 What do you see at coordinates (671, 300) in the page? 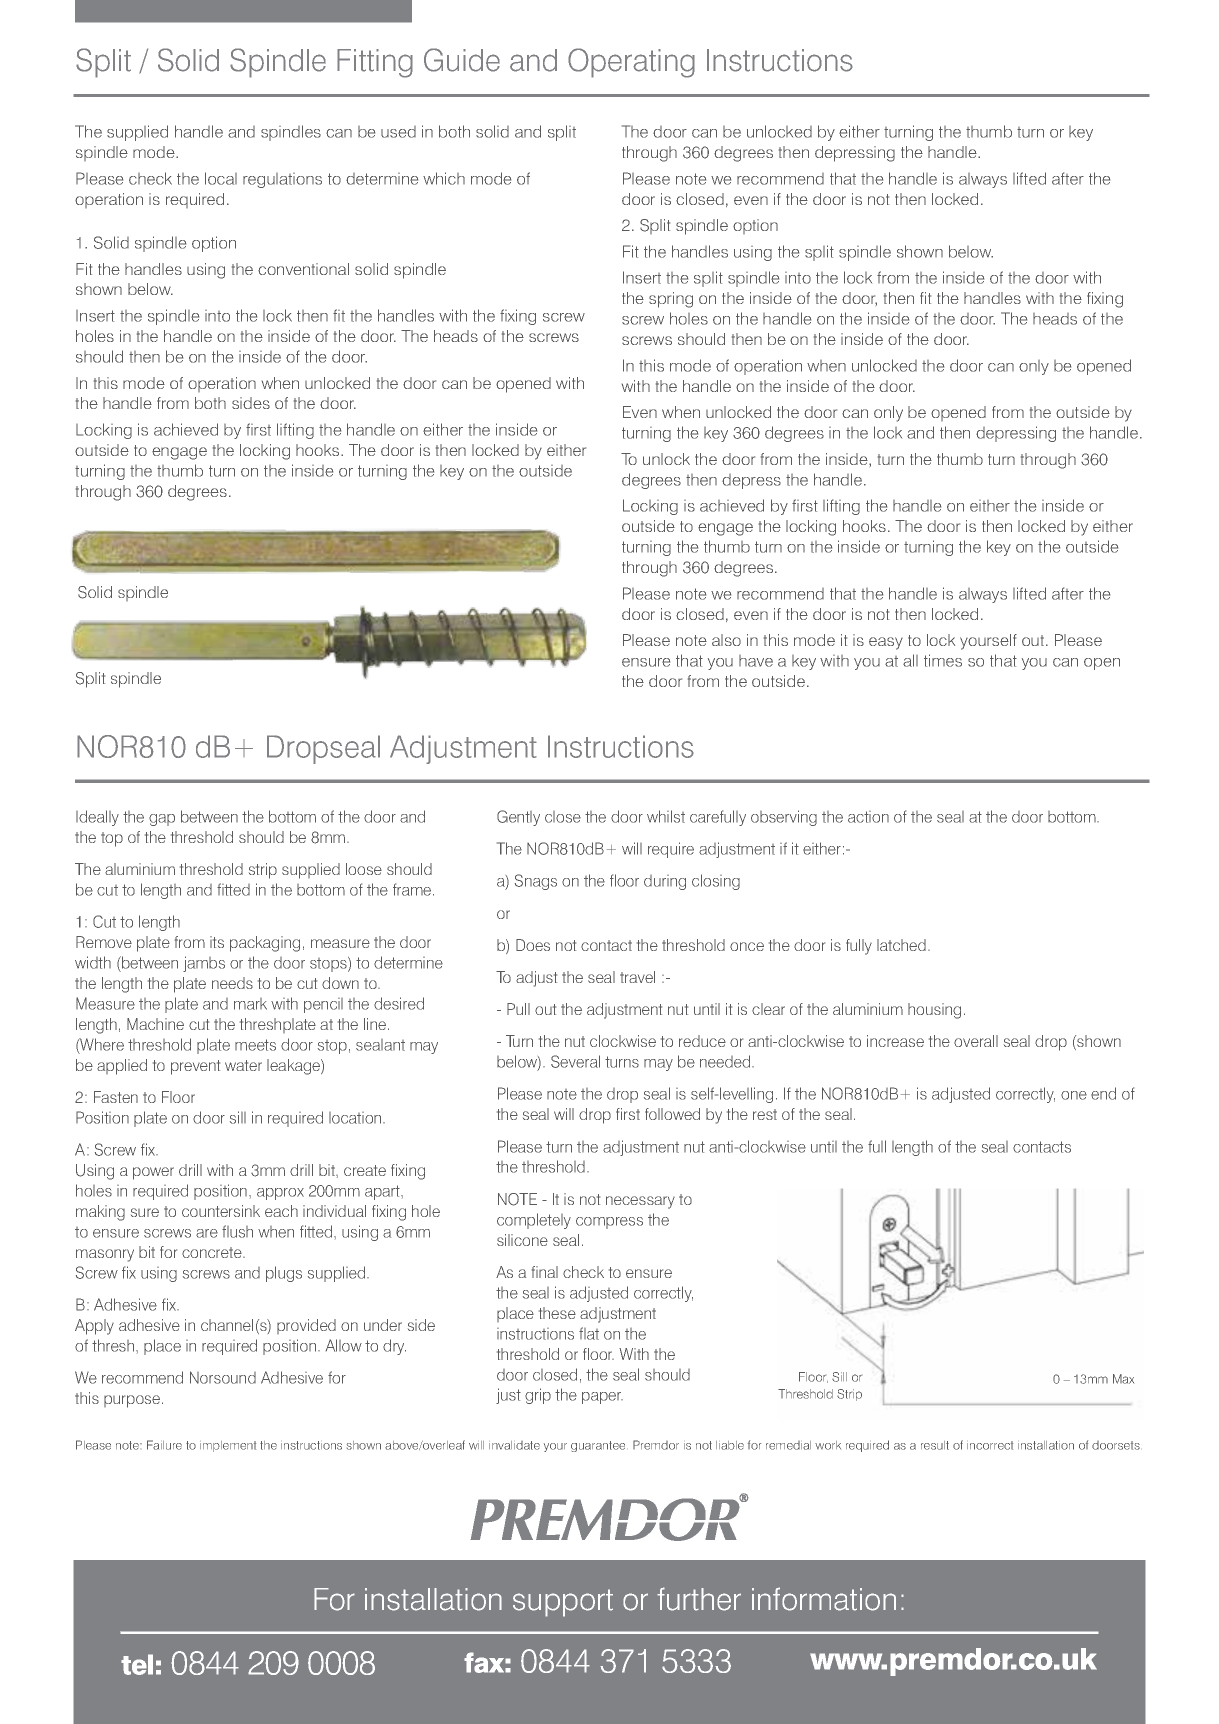
I see `spring` at bounding box center [671, 300].
